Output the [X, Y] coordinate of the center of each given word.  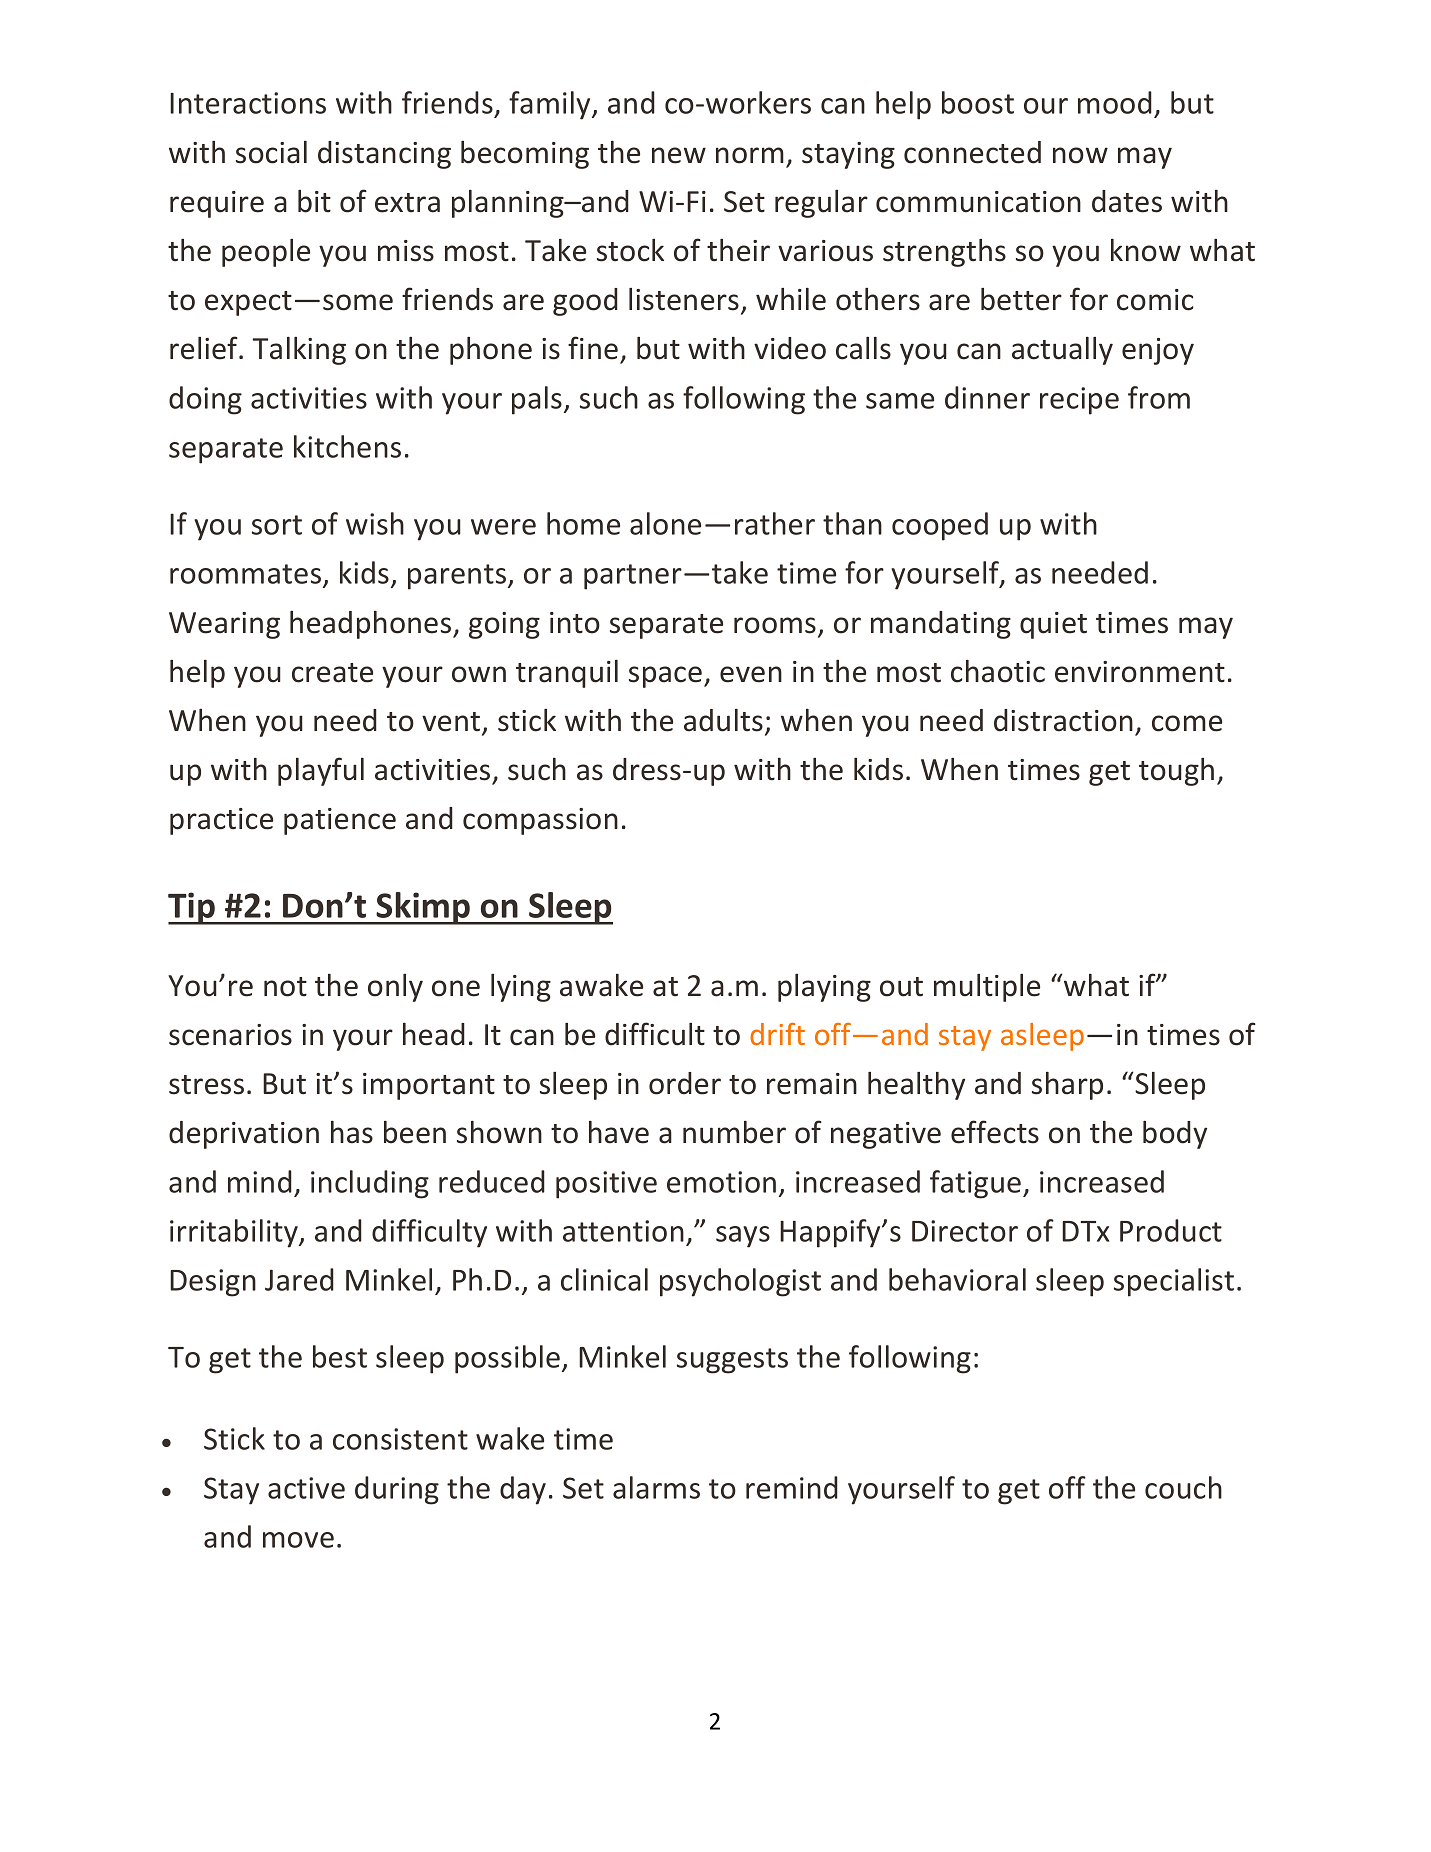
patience [340, 821]
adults [723, 720]
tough [1176, 772]
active [306, 1488]
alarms [656, 1487]
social [271, 152]
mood [1115, 102]
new [679, 155]
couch [1183, 1487]
